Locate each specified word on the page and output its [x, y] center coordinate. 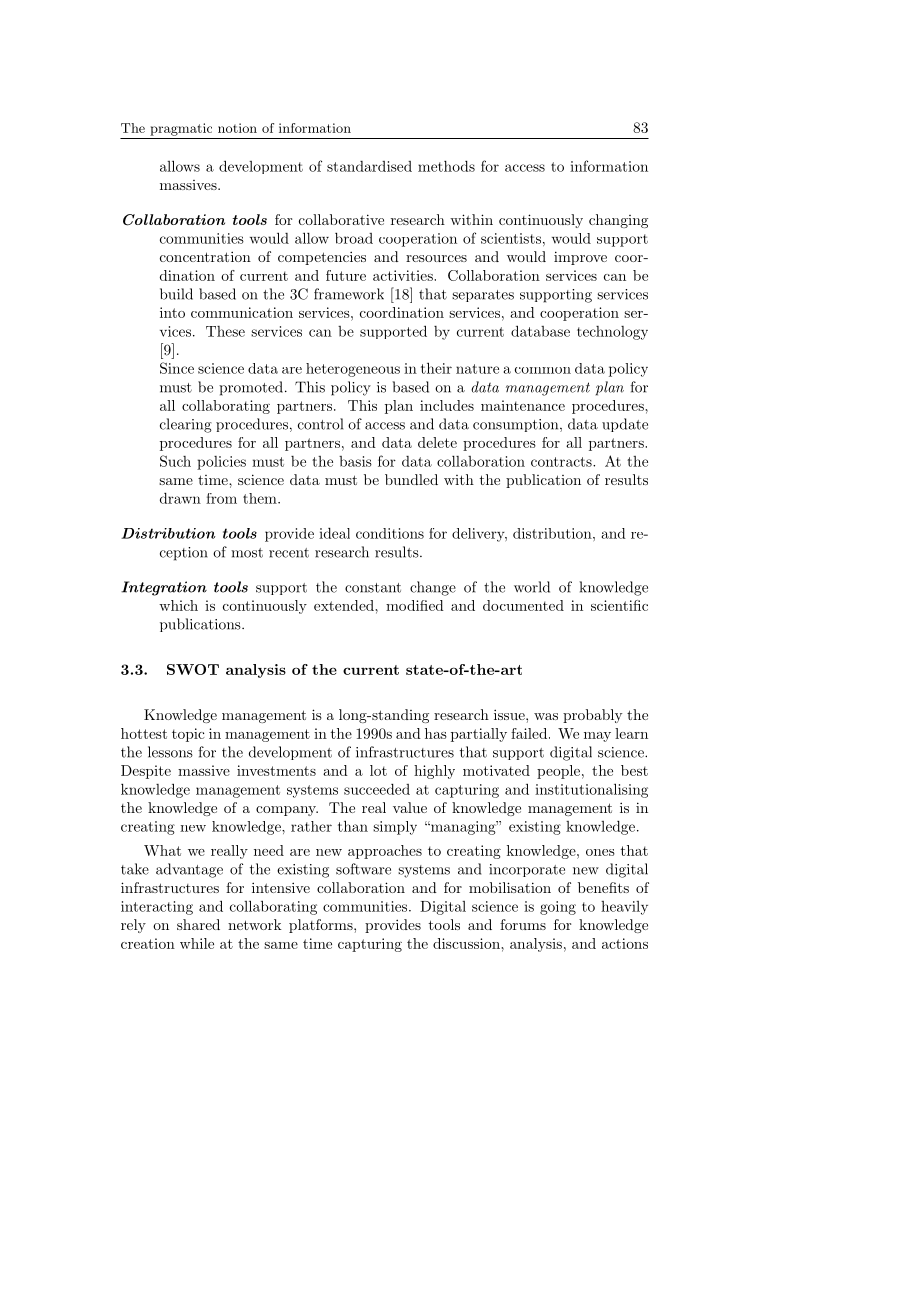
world [532, 587]
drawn [180, 498]
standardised [369, 166]
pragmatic [181, 129]
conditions [390, 533]
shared [198, 924]
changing [618, 221]
